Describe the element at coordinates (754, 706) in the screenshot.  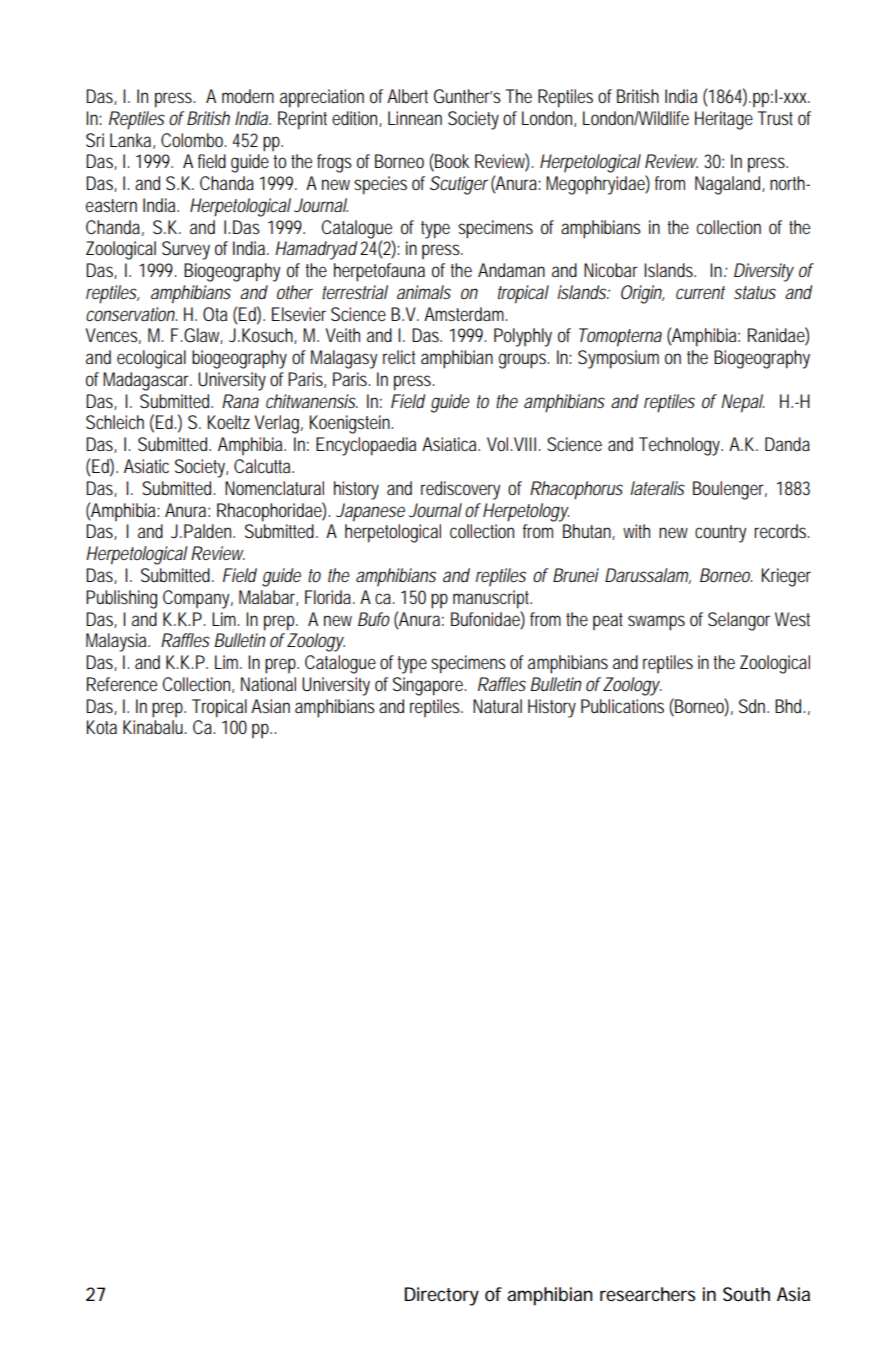
I see `Sdn` at that location.
